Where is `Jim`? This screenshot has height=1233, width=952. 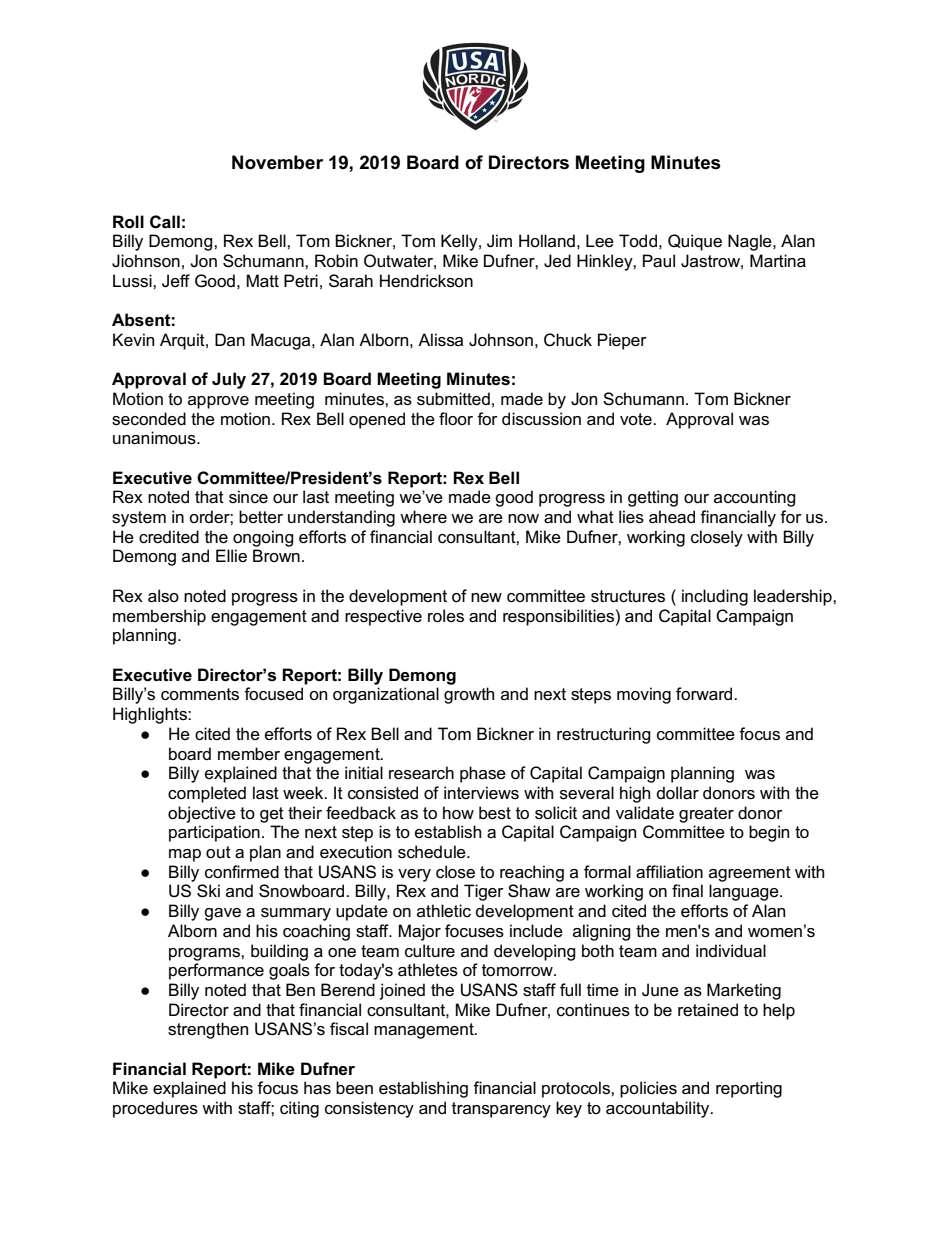
Jim is located at coordinates (499, 241).
